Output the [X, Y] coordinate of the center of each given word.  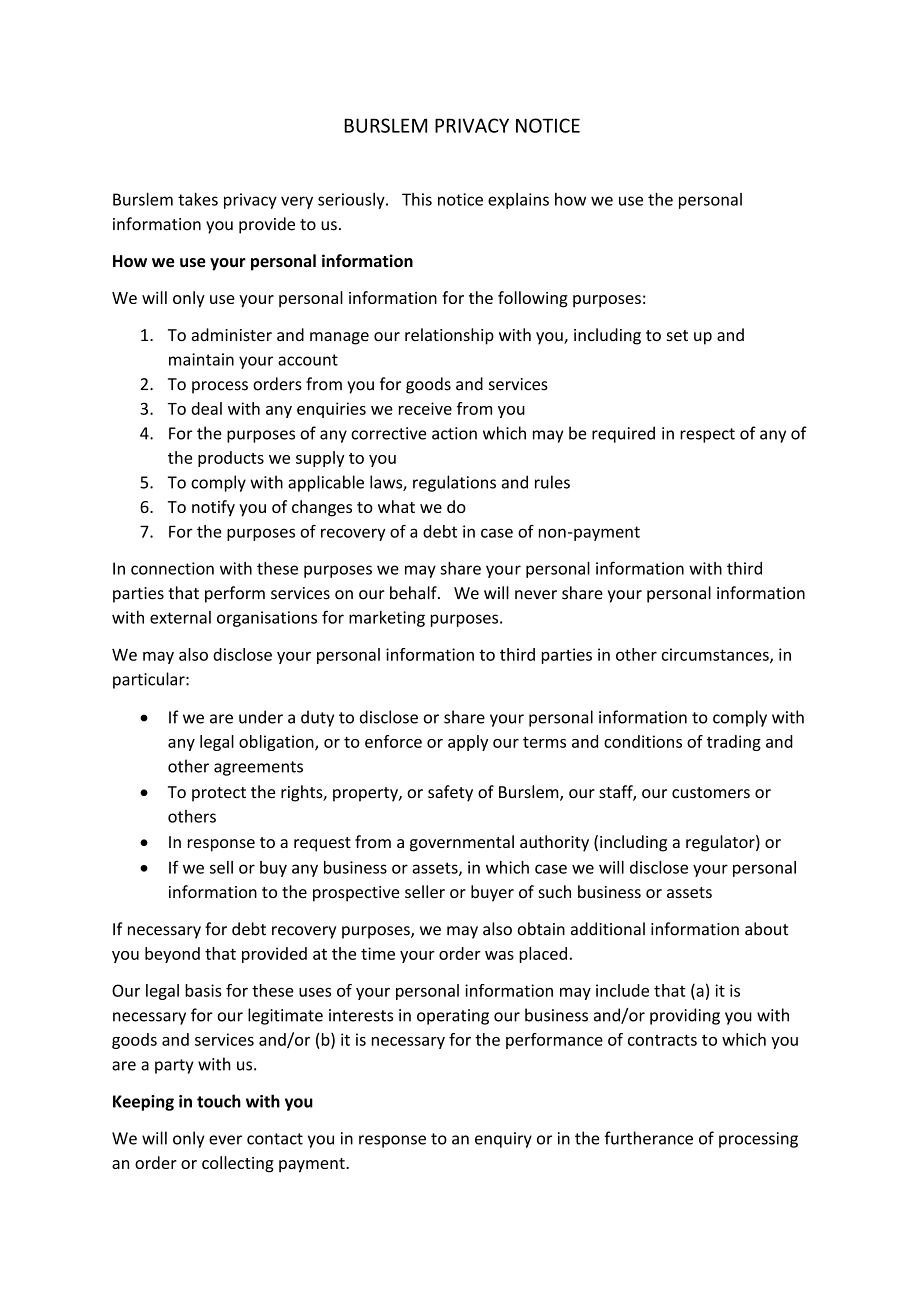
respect [707, 435]
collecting [238, 1164]
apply [468, 743]
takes [198, 199]
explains [518, 201]
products [231, 459]
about [766, 929]
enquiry [503, 1140]
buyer [492, 893]
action [454, 433]
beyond [172, 955]
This [417, 199]
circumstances [716, 655]
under [261, 717]
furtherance [648, 1138]
